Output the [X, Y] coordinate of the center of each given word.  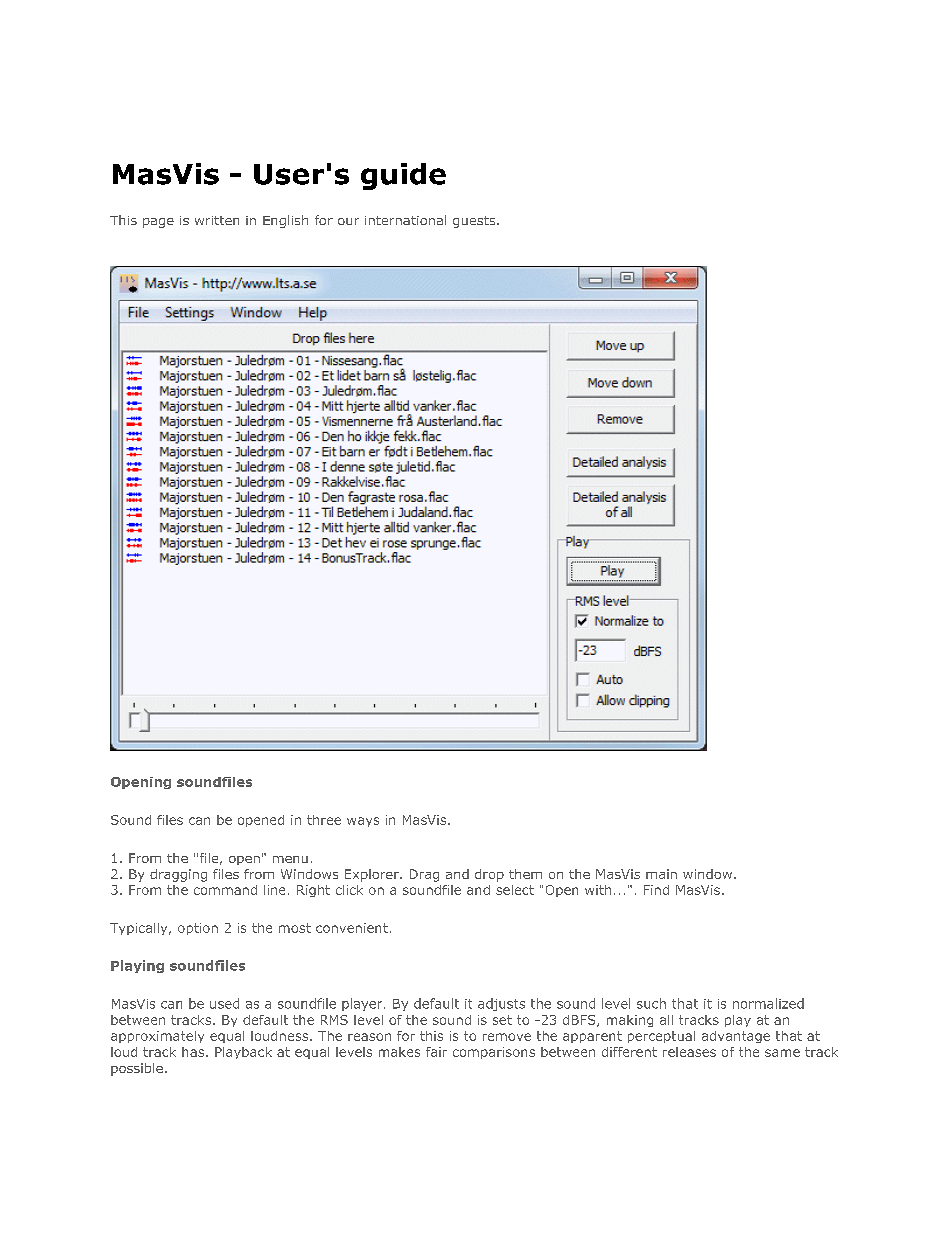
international [405, 220]
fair [436, 1052]
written [217, 220]
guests [475, 222]
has [194, 1052]
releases [689, 1052]
